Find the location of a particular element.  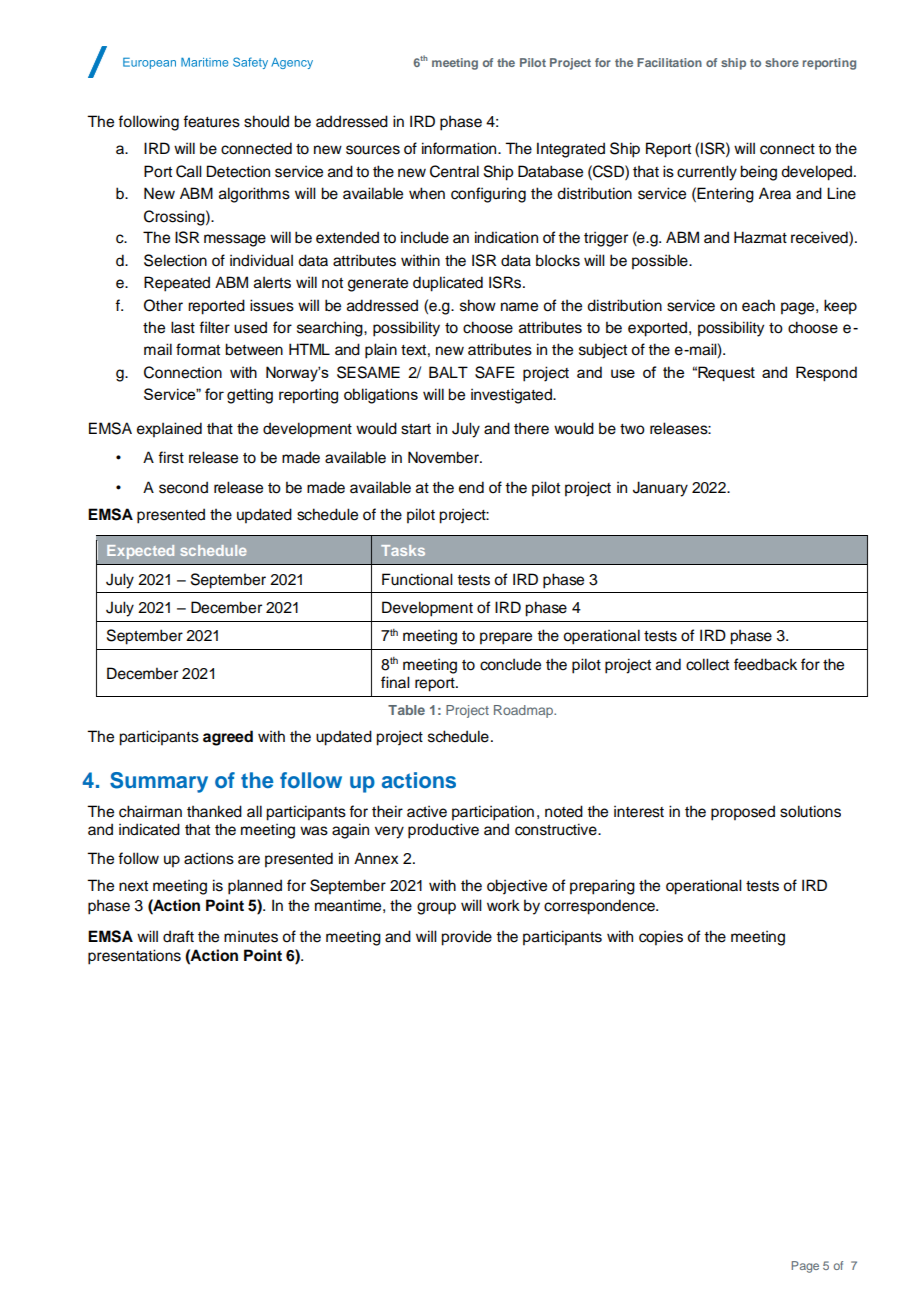

shore is located at coordinates (782, 62).
